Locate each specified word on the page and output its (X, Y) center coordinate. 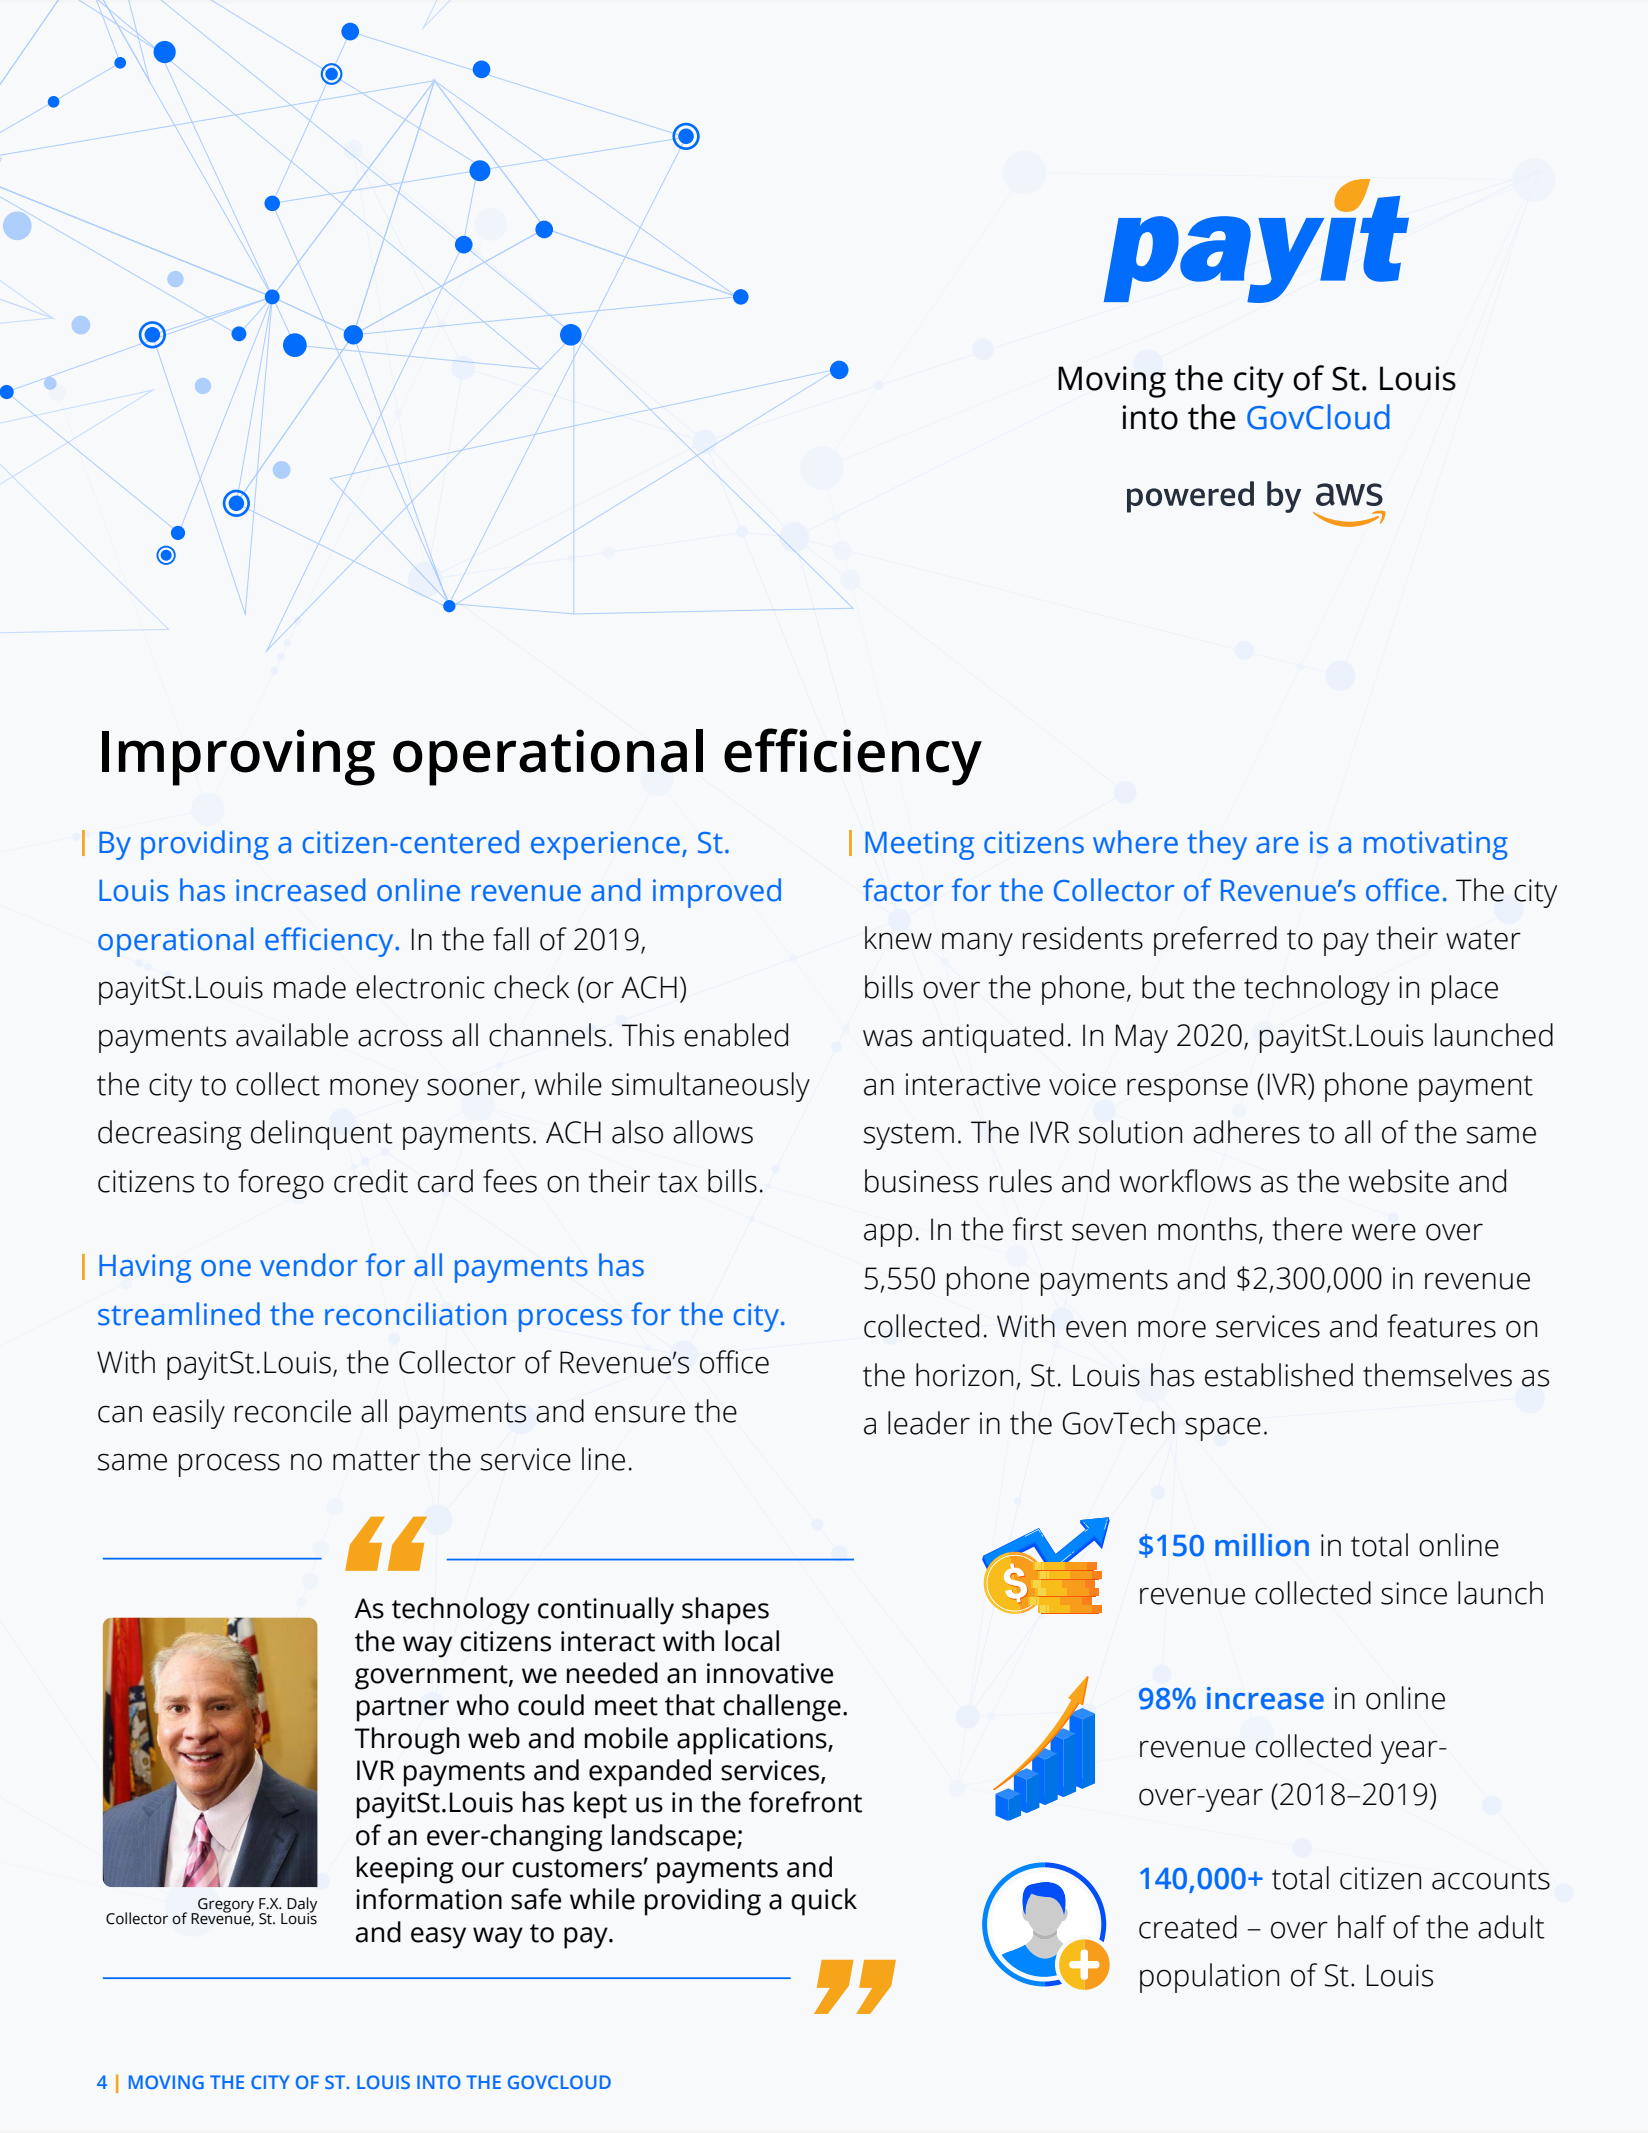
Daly (302, 1906)
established (1279, 1375)
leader (929, 1423)
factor (903, 890)
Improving (238, 757)
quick (824, 1902)
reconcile (293, 1411)
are (1277, 845)
